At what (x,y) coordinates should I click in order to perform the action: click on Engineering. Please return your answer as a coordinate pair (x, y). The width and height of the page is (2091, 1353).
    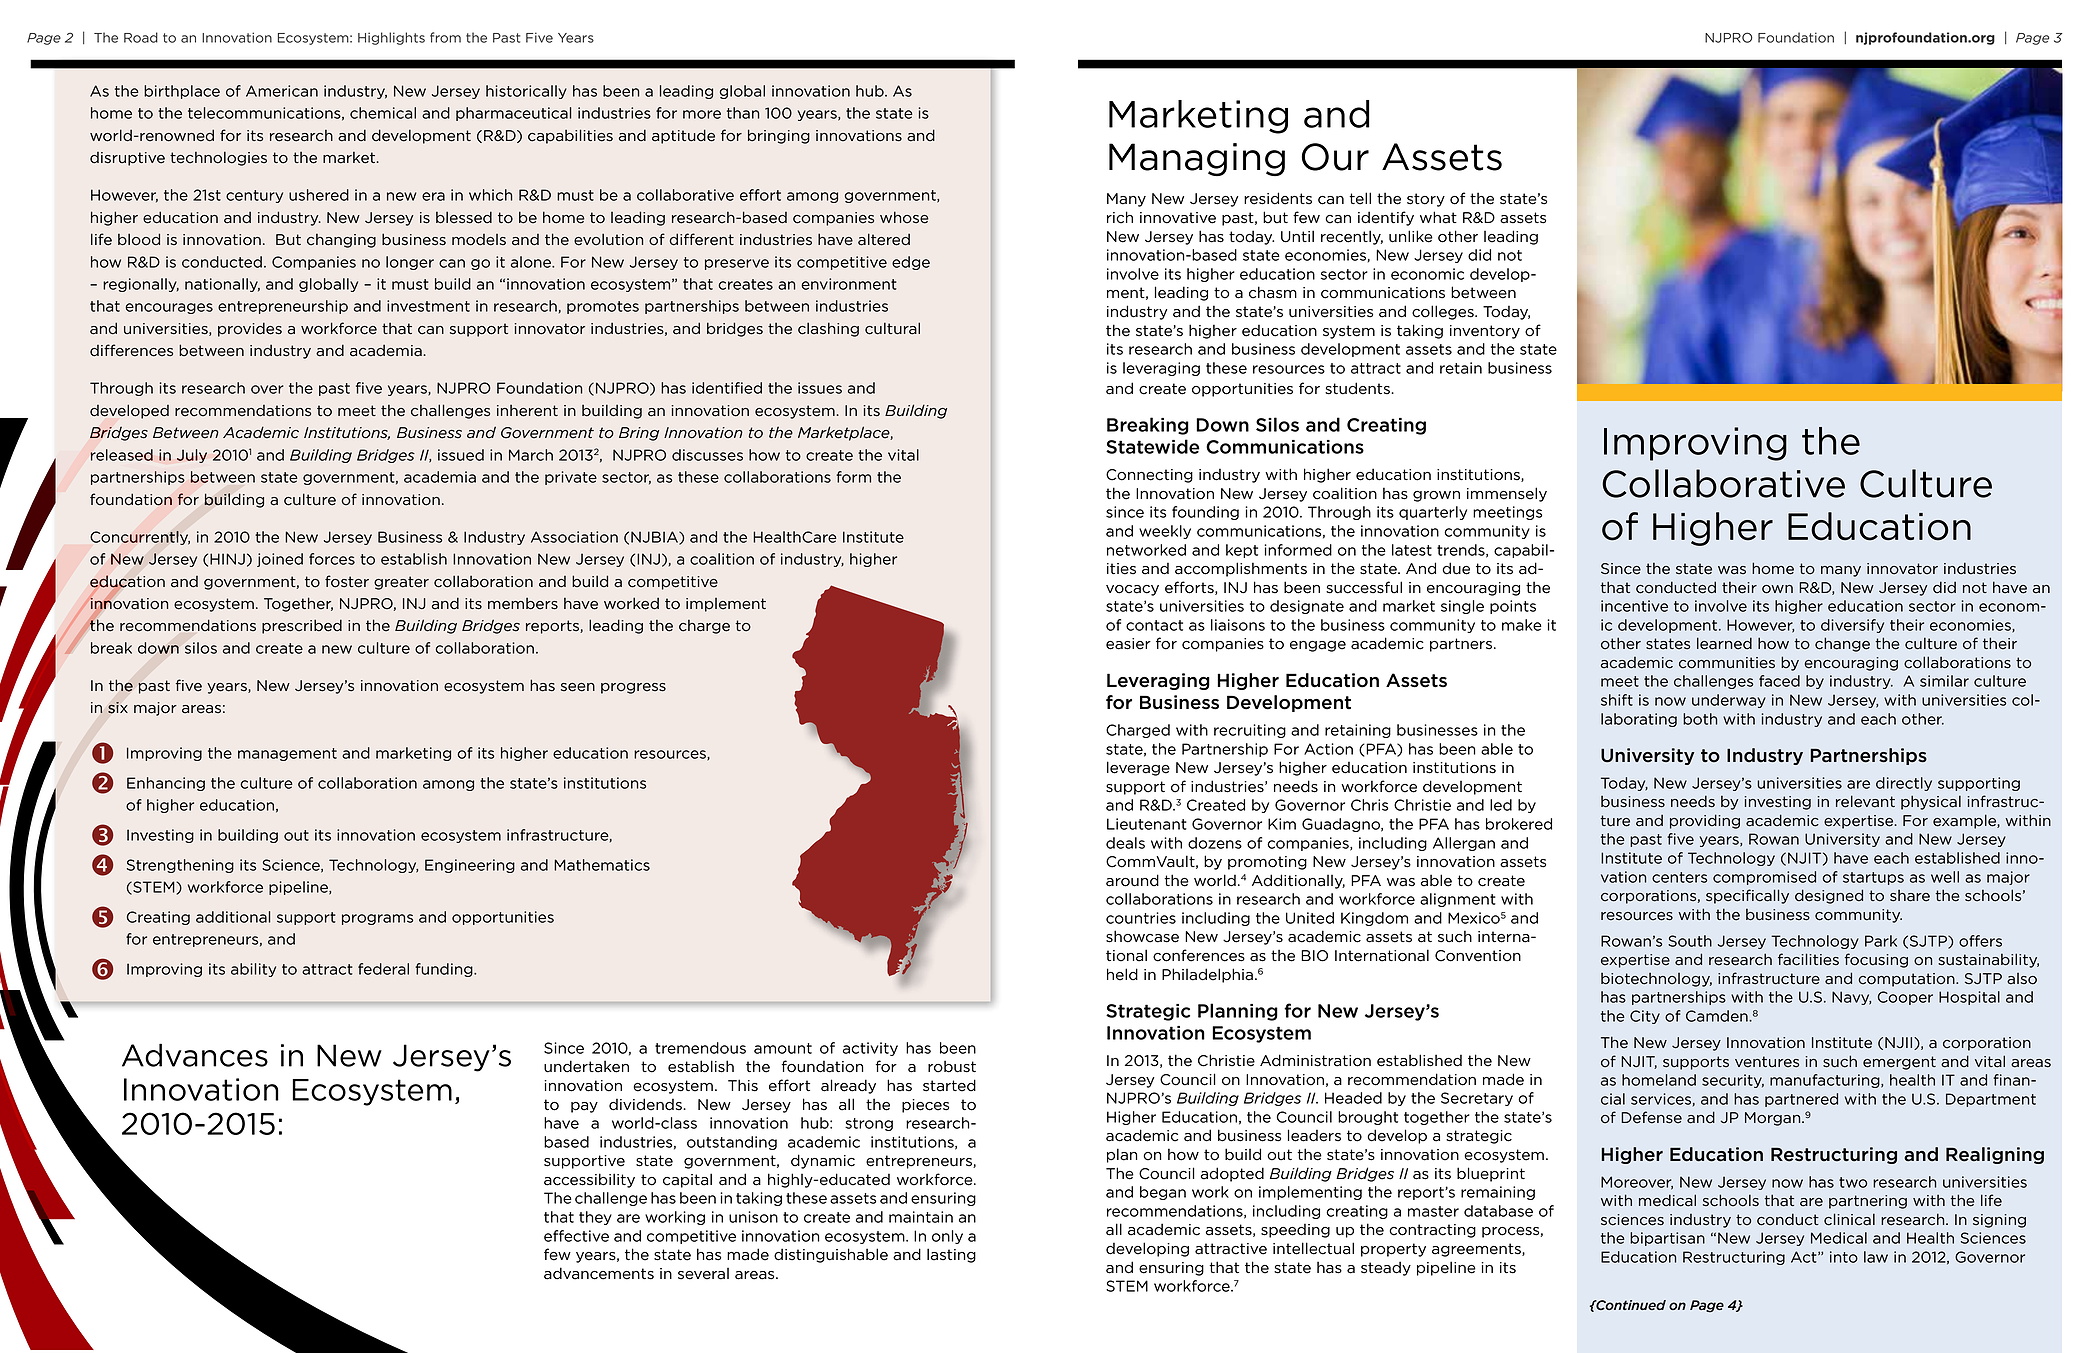
    Looking at the image, I should click on (470, 866).
